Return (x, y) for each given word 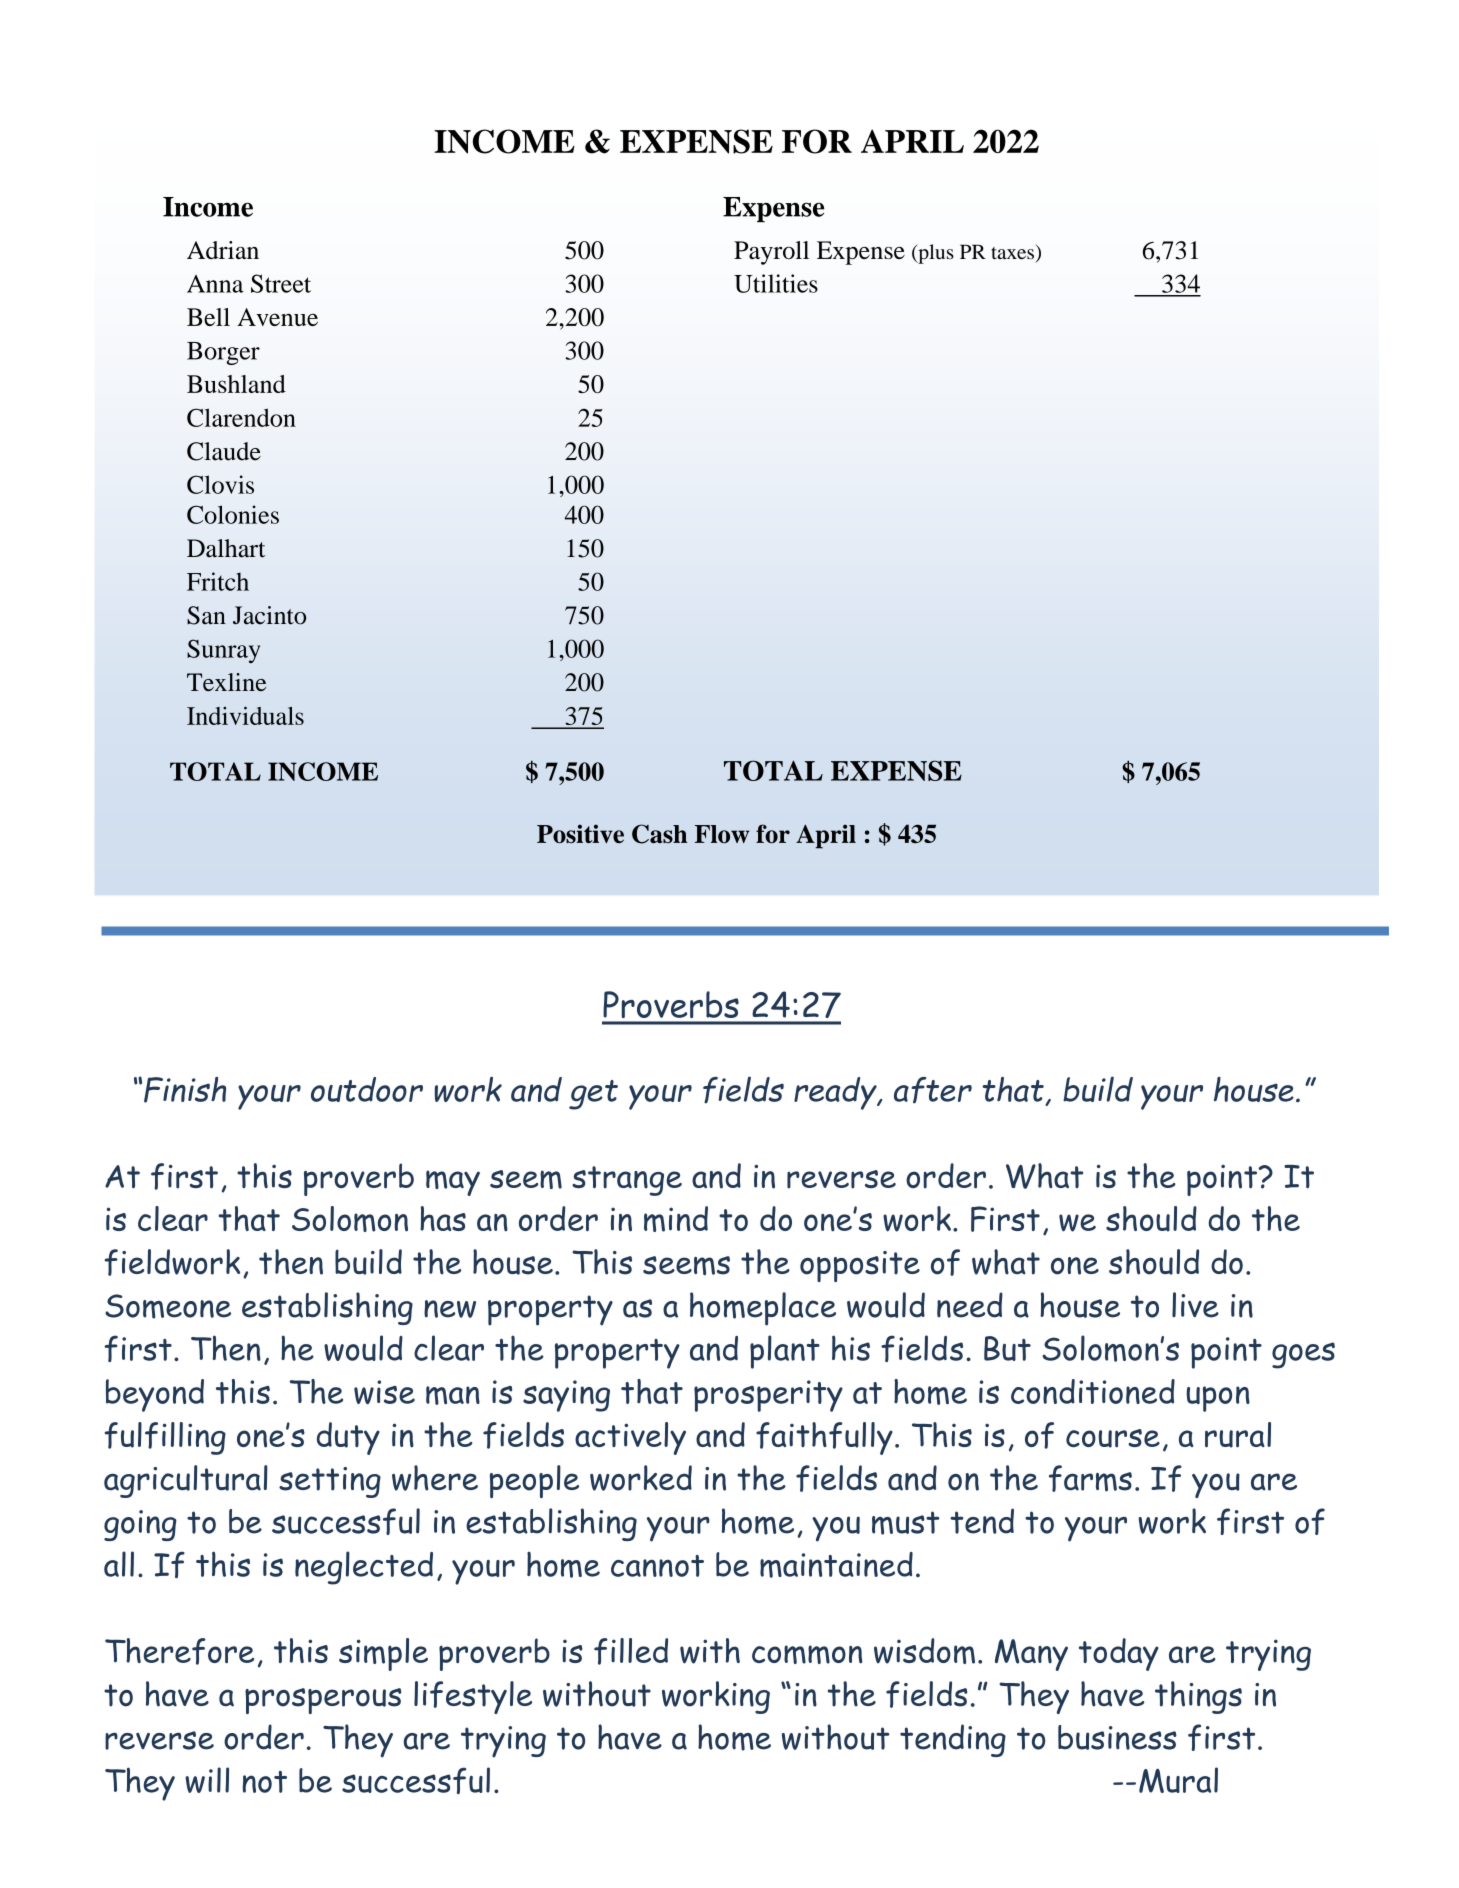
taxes (1012, 253)
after (933, 1090)
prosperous (323, 1701)
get (593, 1095)
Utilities (776, 283)
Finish (185, 1090)
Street (281, 283)
